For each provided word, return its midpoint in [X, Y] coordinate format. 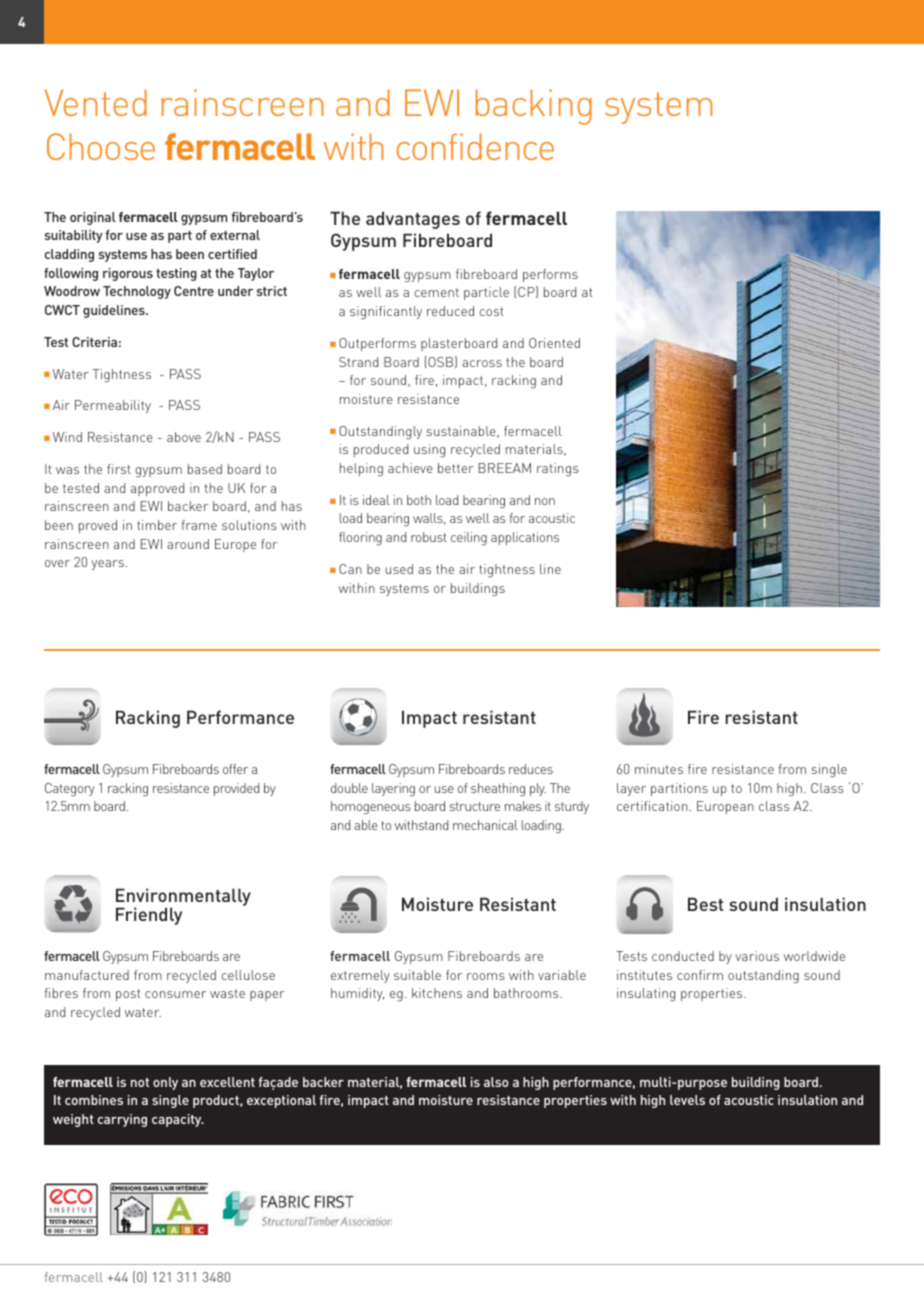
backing [534, 107]
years [108, 565]
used [399, 569]
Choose [101, 146]
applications [525, 538]
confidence [475, 146]
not [140, 1082]
